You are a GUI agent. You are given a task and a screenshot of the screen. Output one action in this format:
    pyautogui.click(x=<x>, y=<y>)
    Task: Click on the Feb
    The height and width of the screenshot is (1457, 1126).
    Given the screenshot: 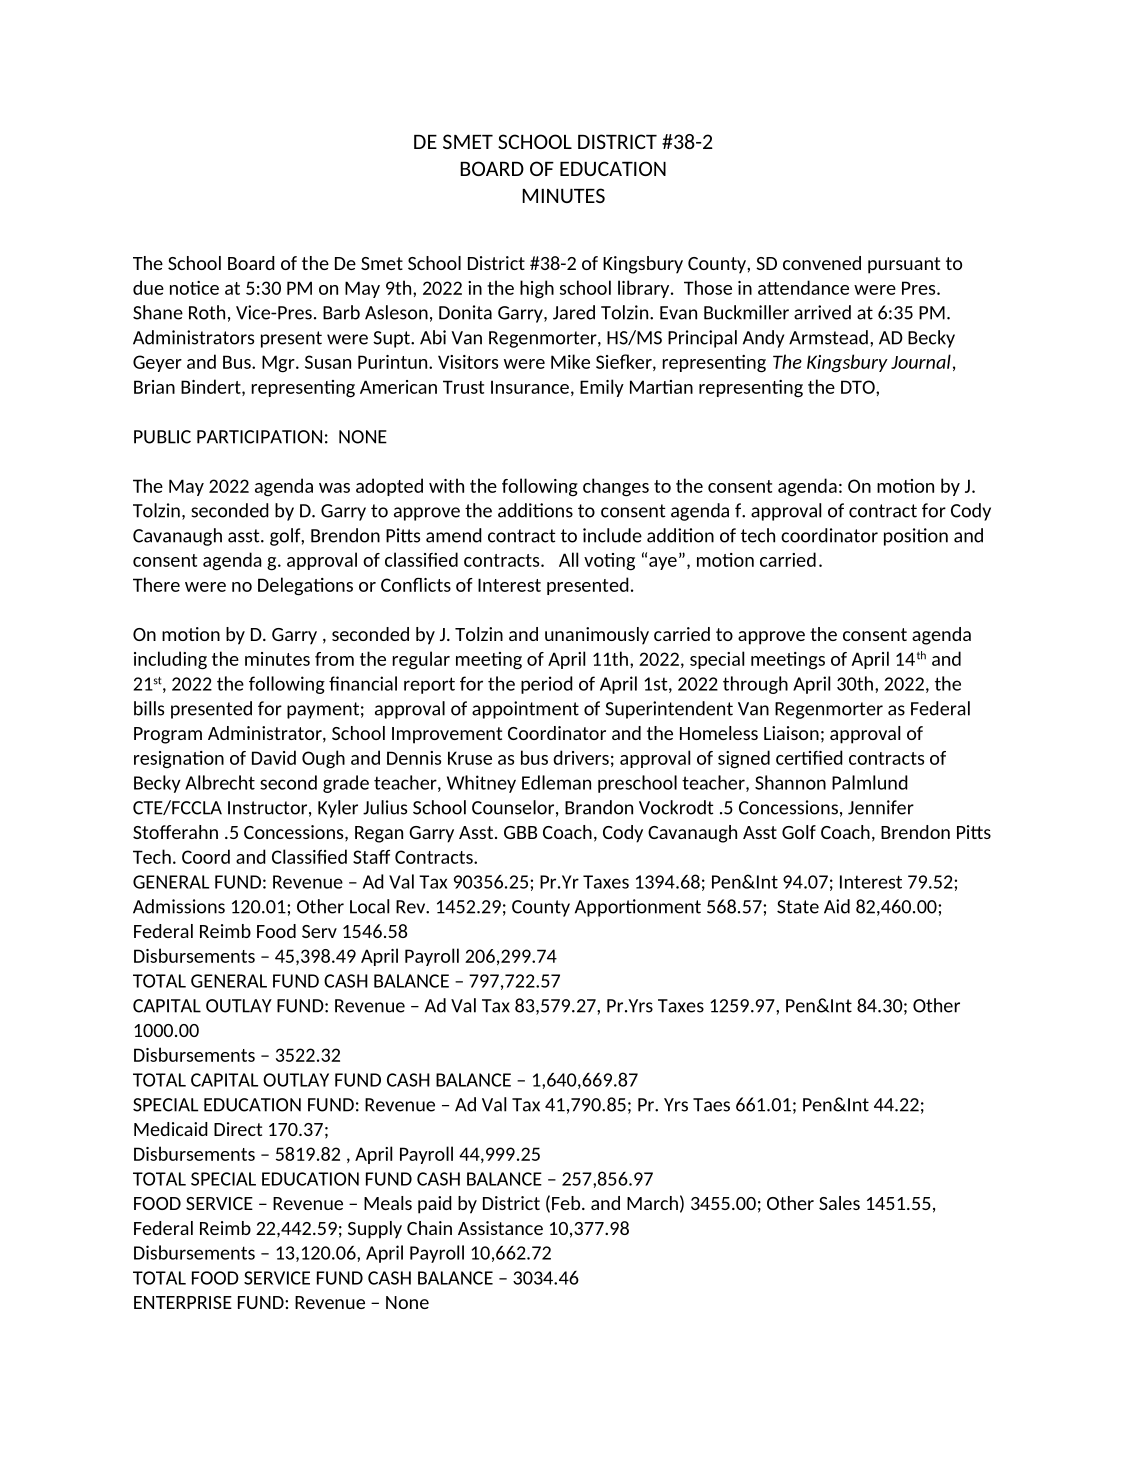 What is the action you would take?
    pyautogui.click(x=567, y=1203)
